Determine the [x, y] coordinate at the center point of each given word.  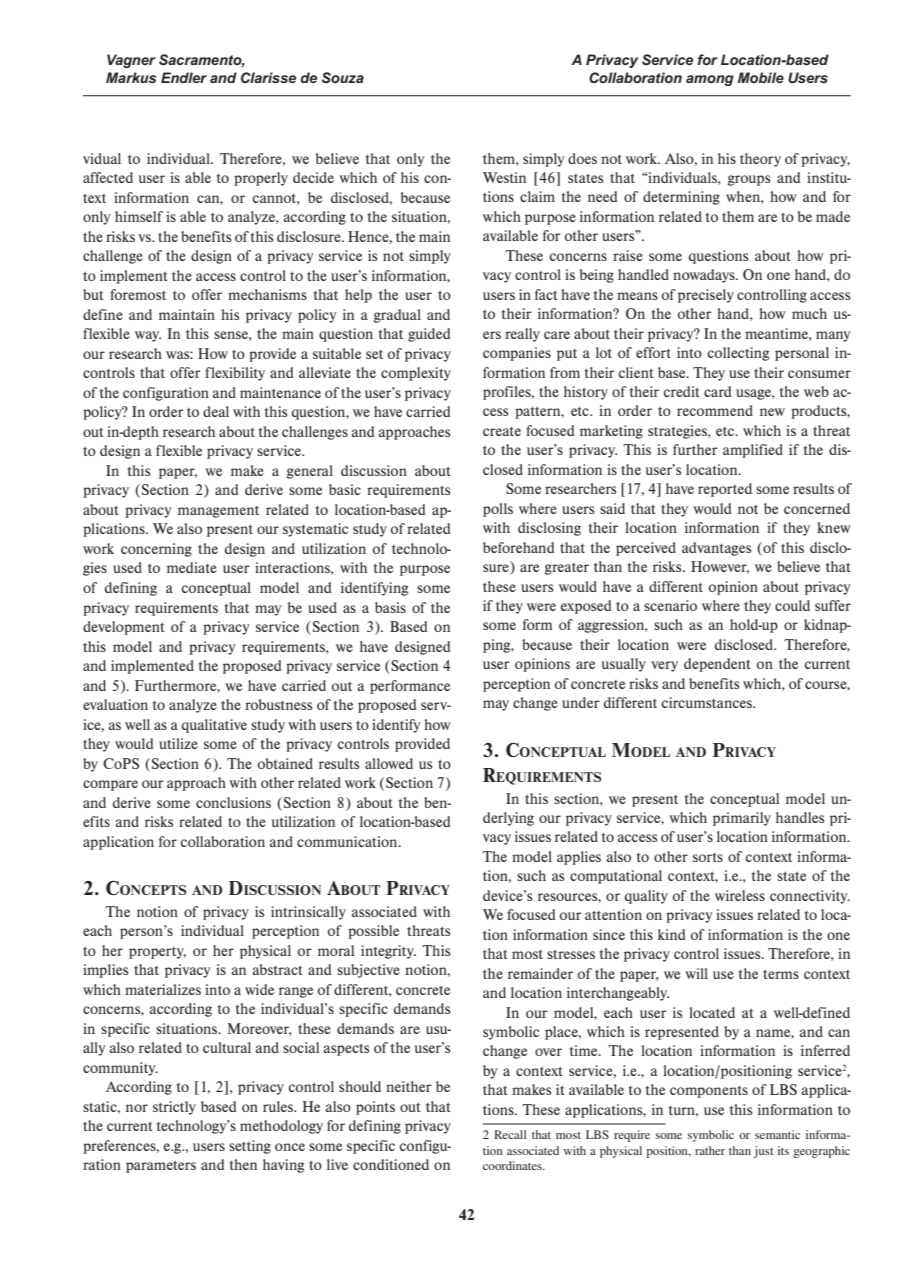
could [792, 605]
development [123, 628]
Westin [504, 177]
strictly [174, 1108]
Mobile [761, 77]
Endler [184, 77]
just [764, 1152]
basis [390, 607]
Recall [510, 1134]
